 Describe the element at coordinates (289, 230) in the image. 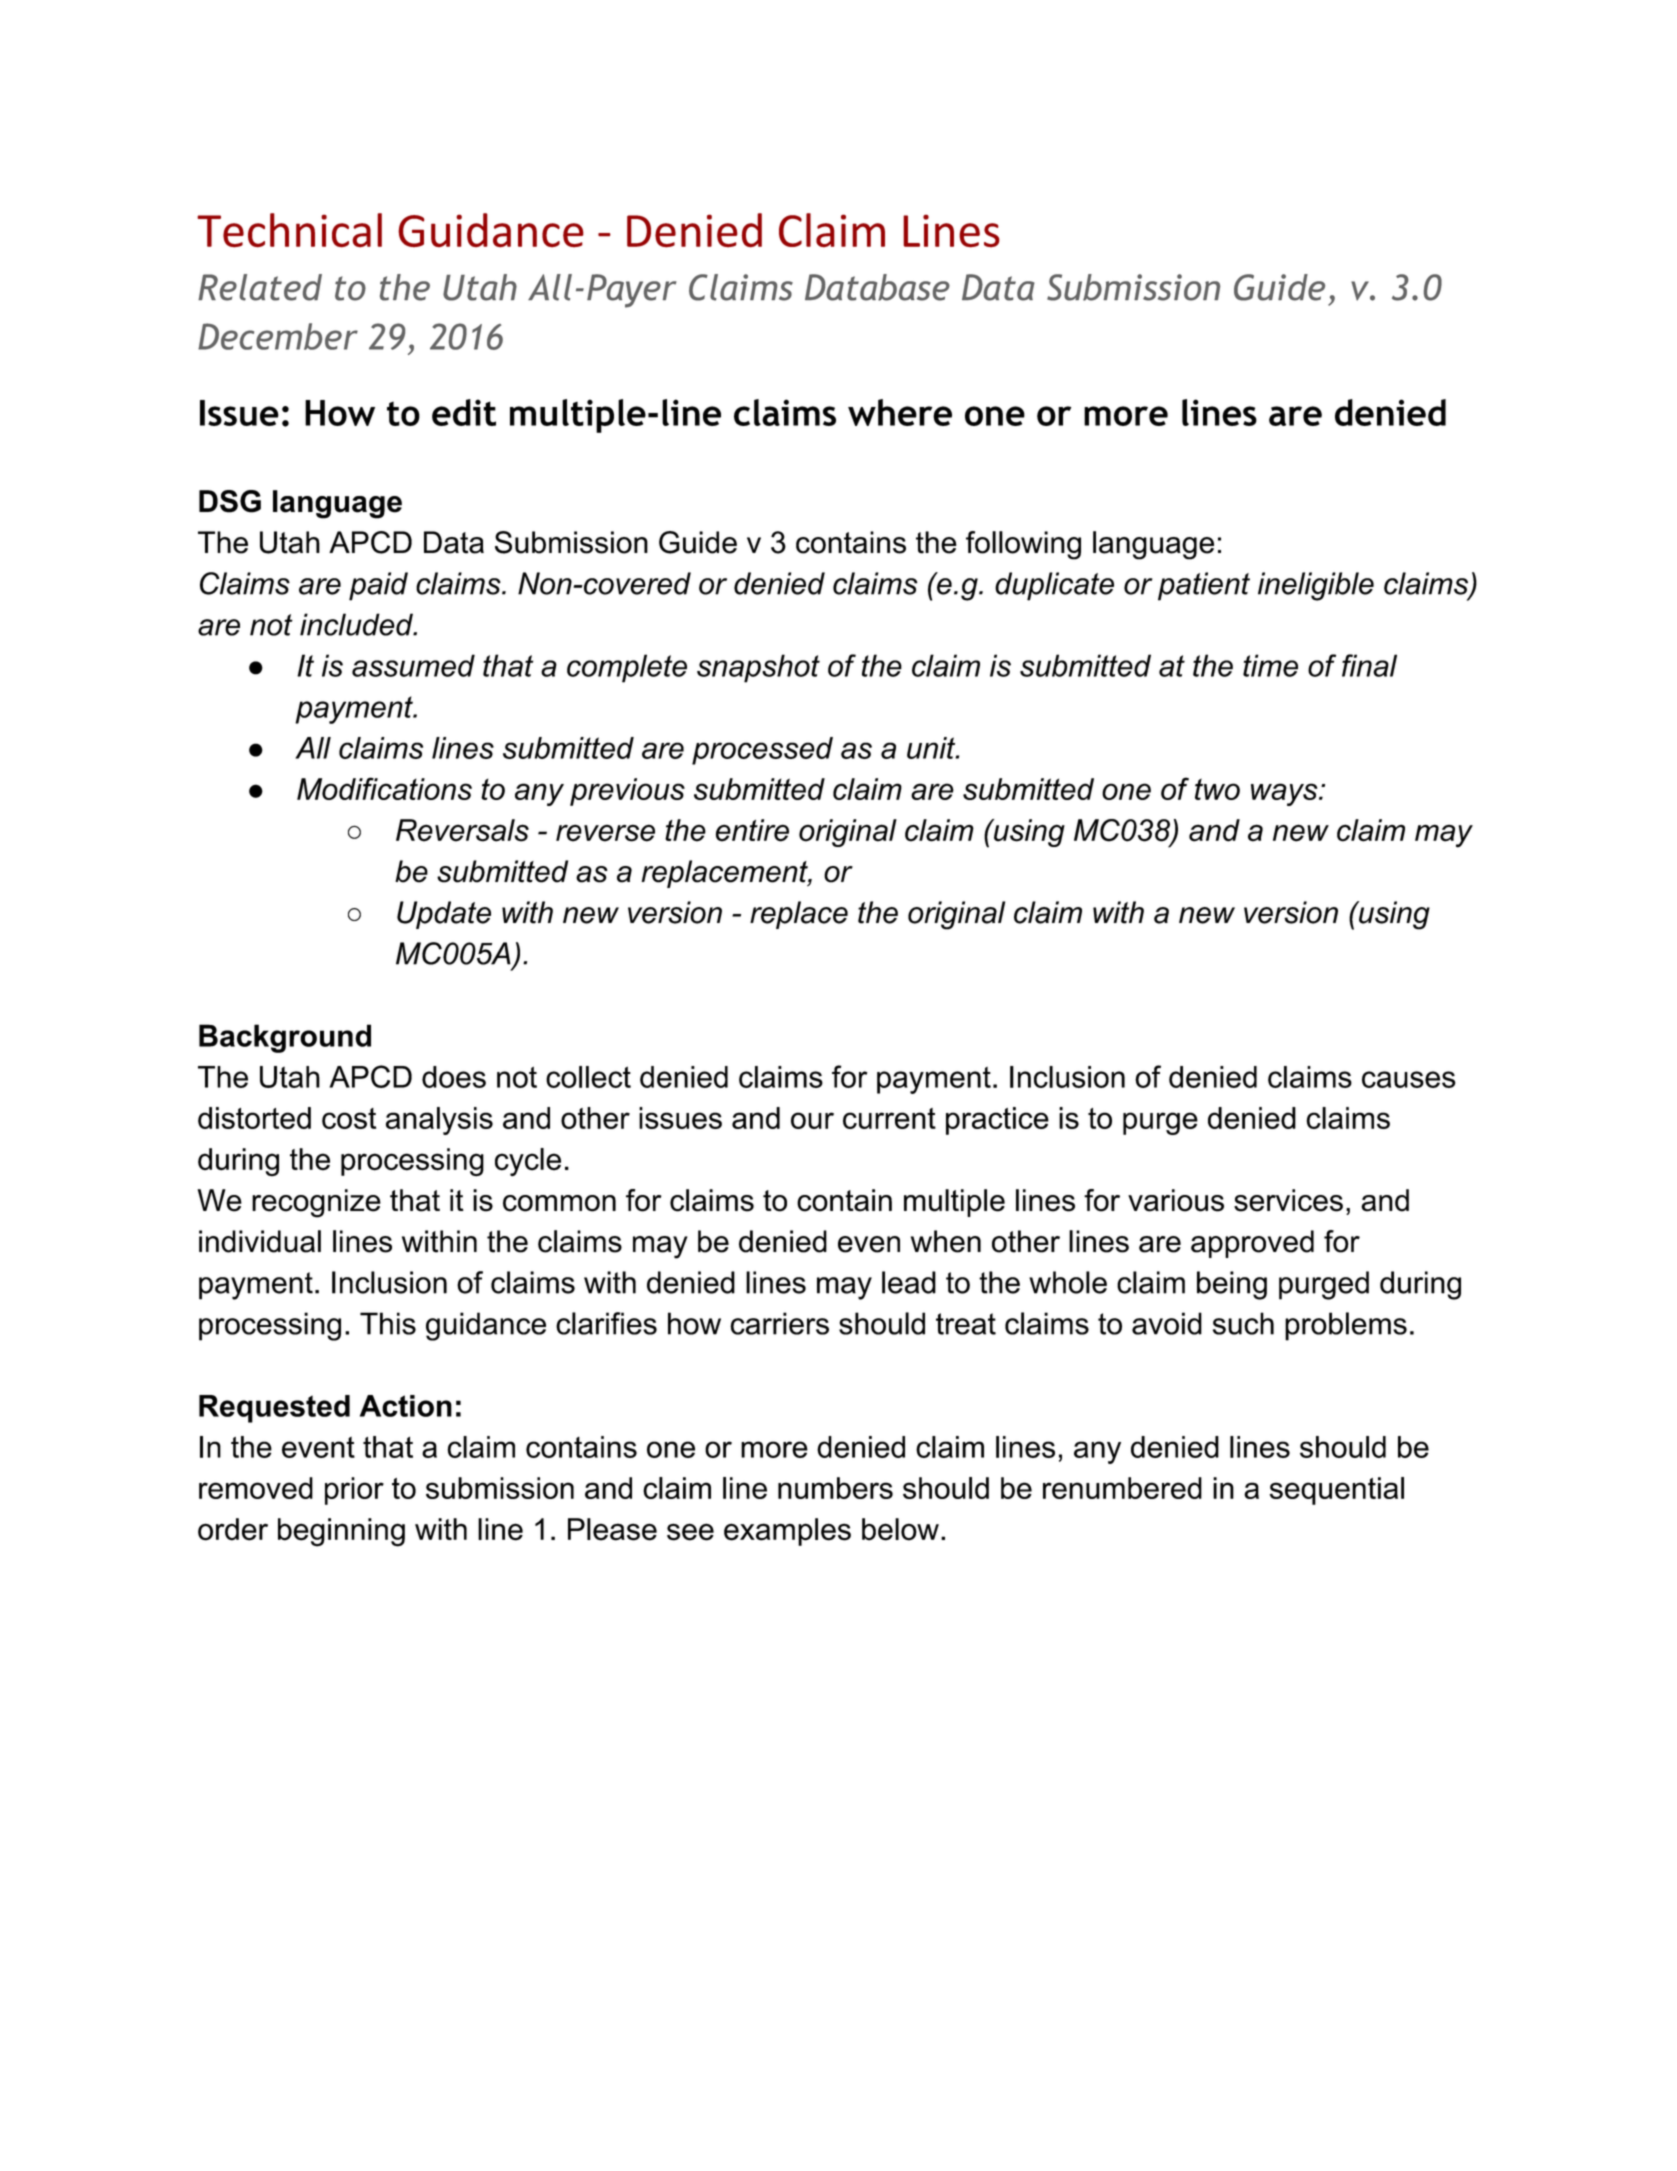

I see `Technical` at that location.
